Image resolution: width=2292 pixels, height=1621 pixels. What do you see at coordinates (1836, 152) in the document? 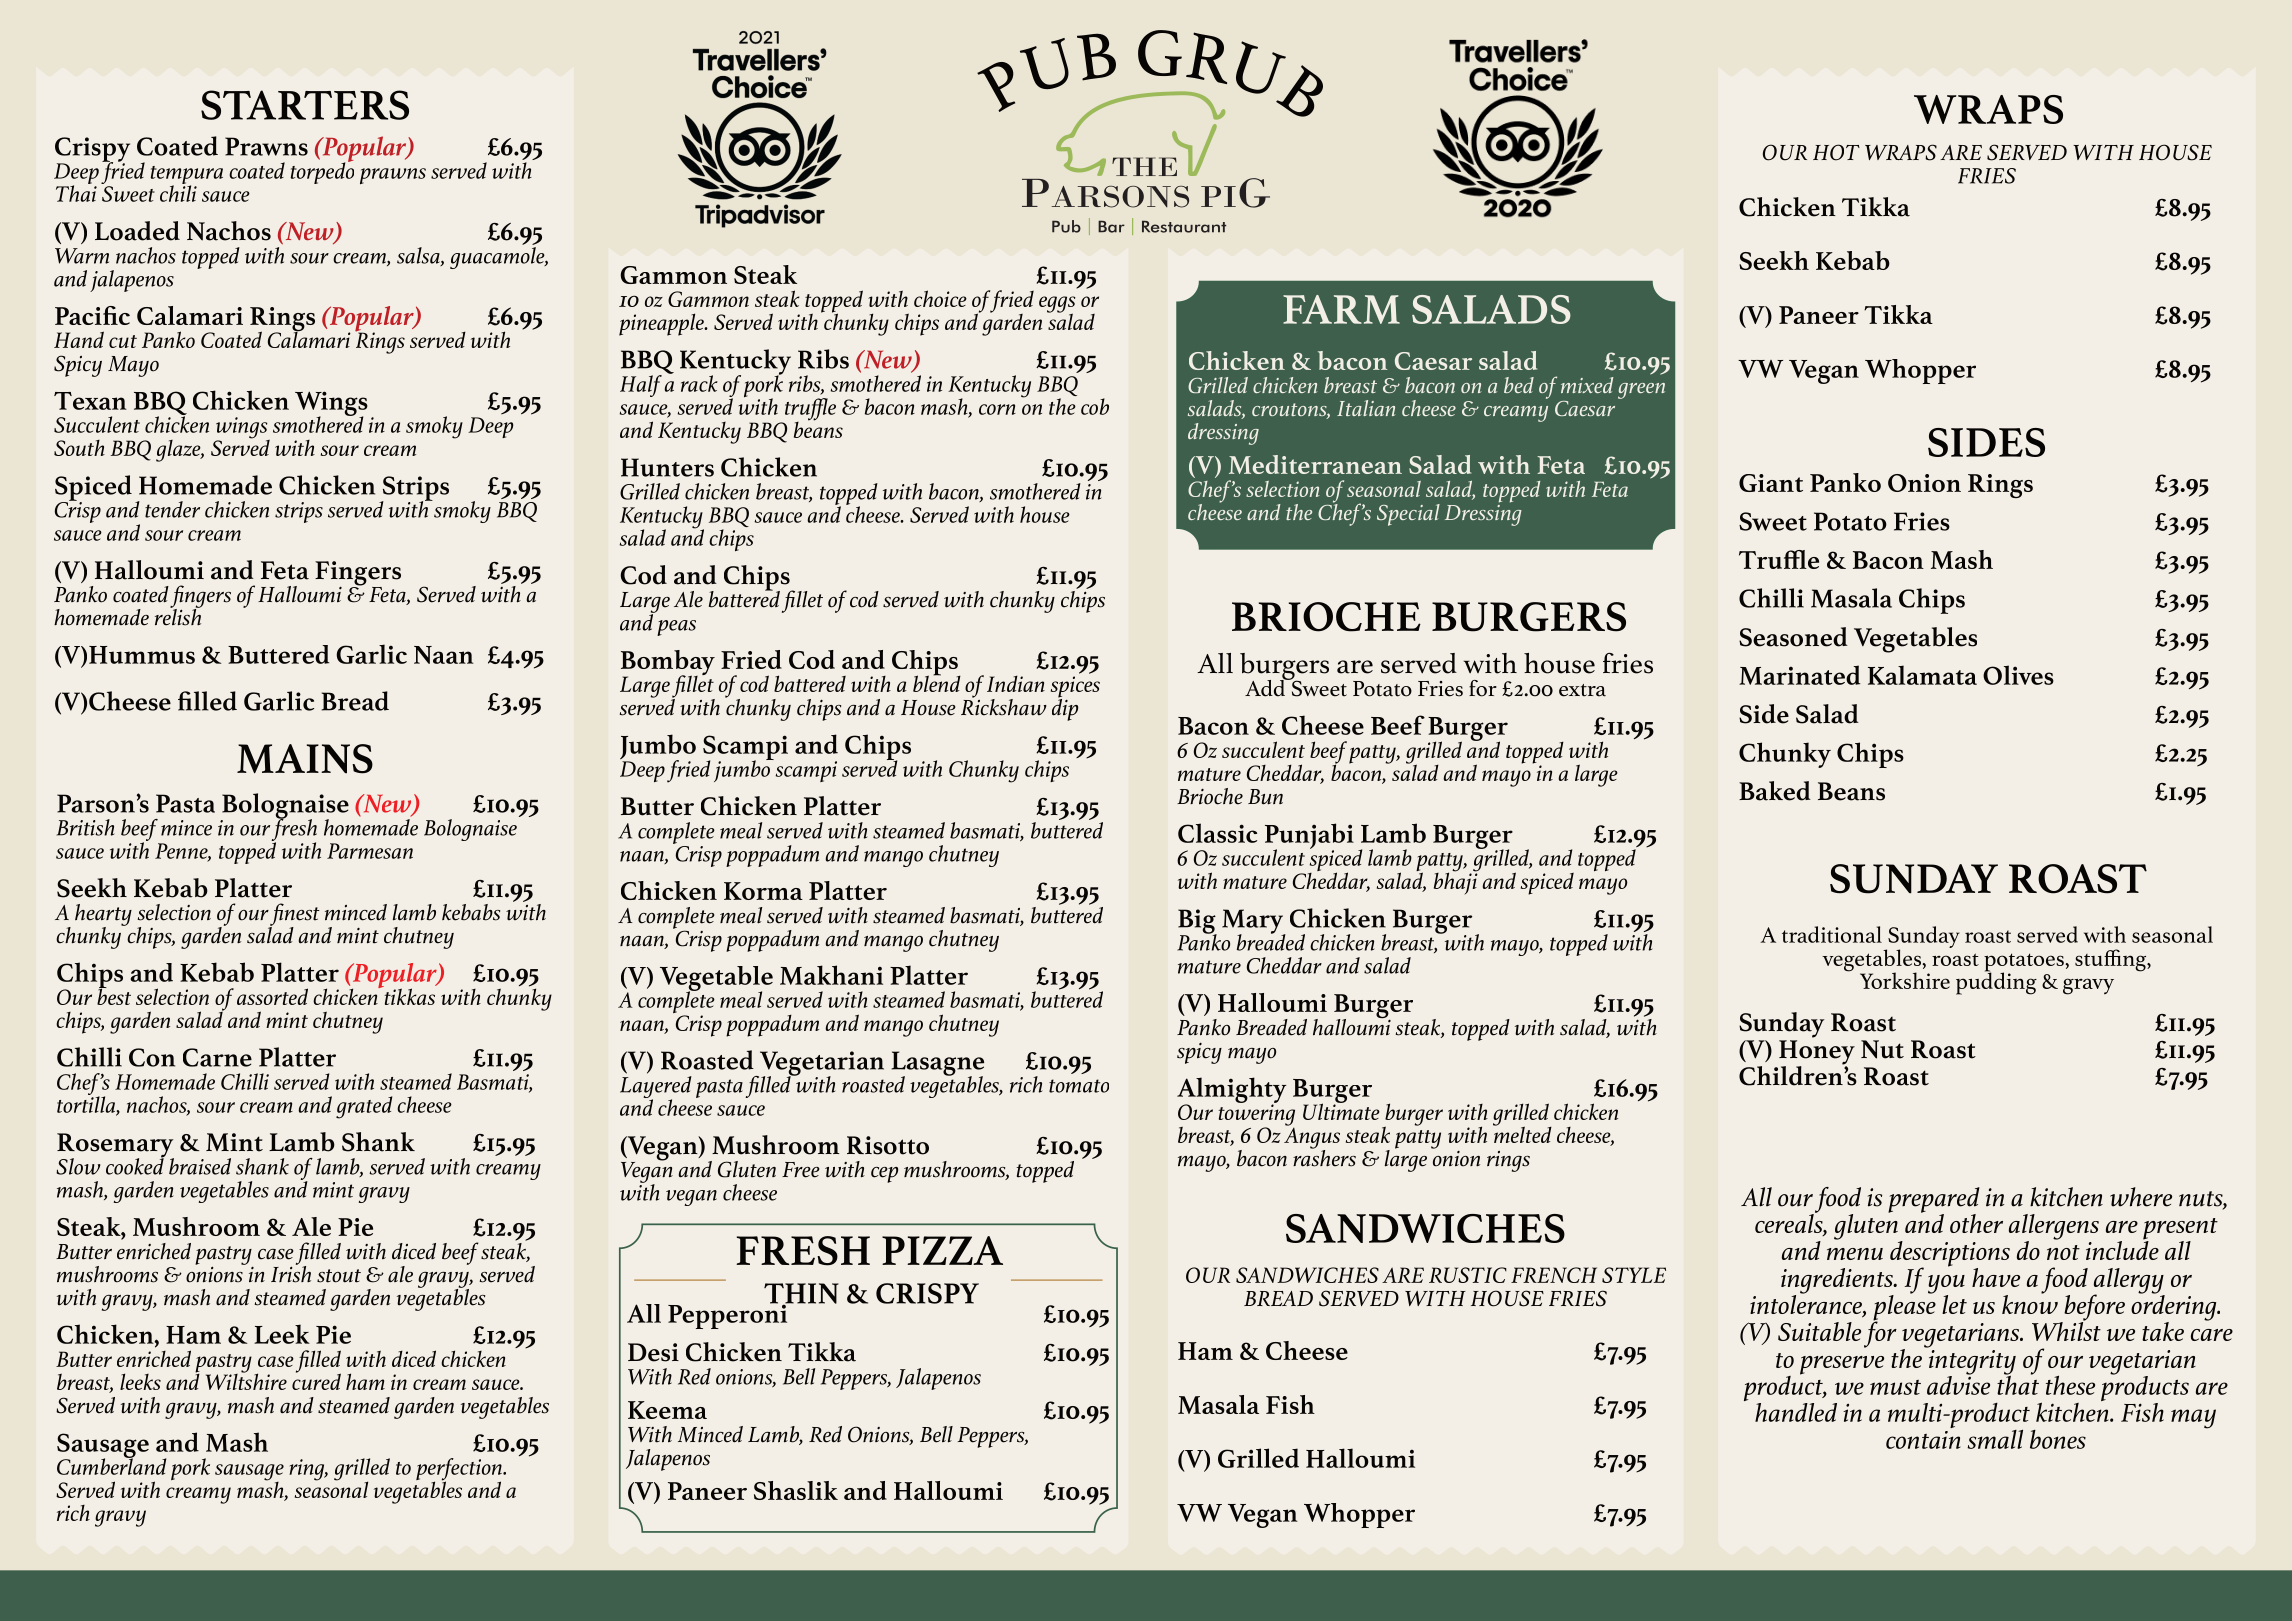
I see `HOT` at bounding box center [1836, 152].
